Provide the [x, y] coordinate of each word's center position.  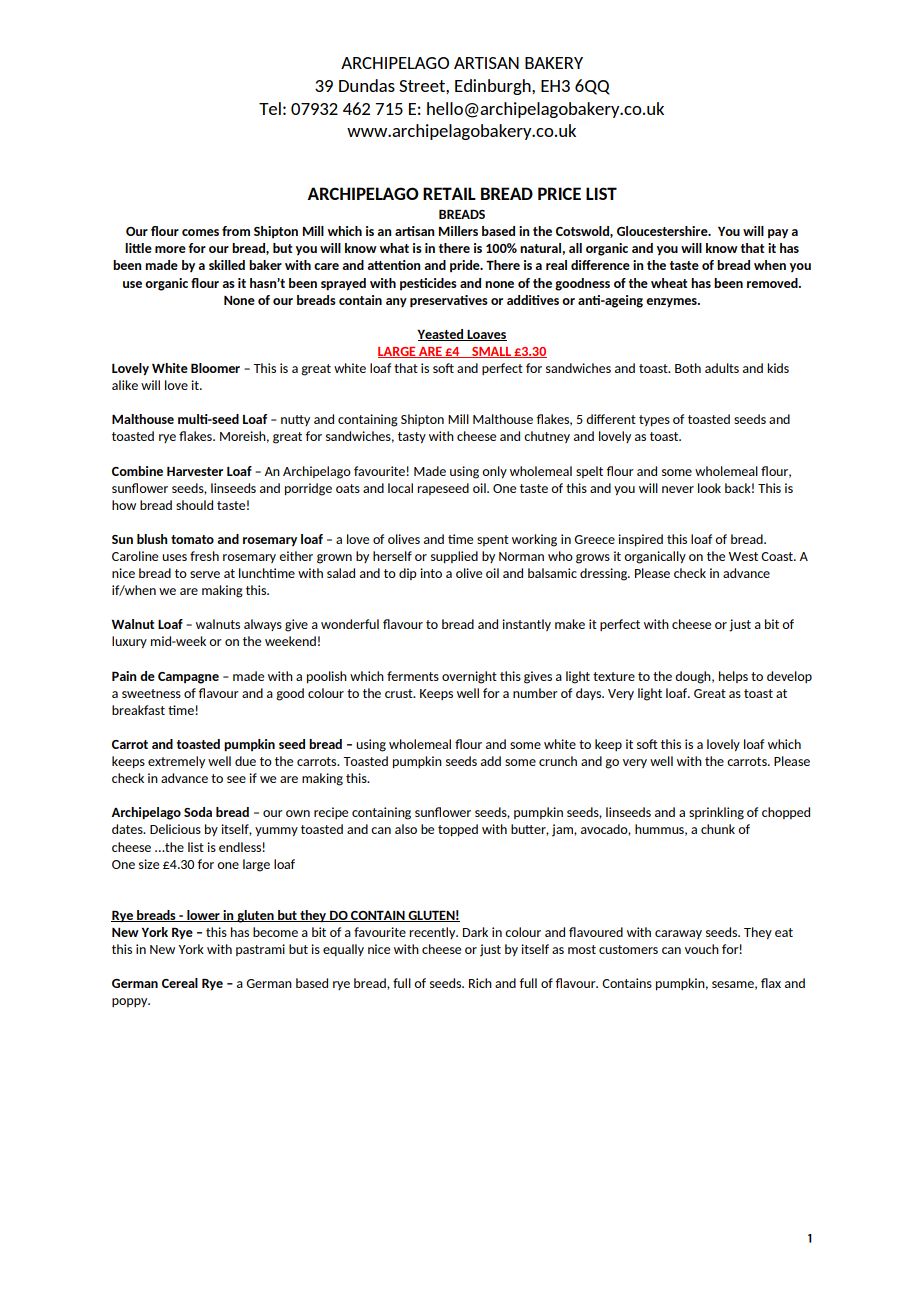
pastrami [260, 950]
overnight [469, 677]
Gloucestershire [663, 231]
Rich [480, 983]
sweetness [151, 693]
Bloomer [215, 368]
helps [733, 677]
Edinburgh [494, 87]
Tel [270, 108]
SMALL [491, 352]
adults [722, 368]
